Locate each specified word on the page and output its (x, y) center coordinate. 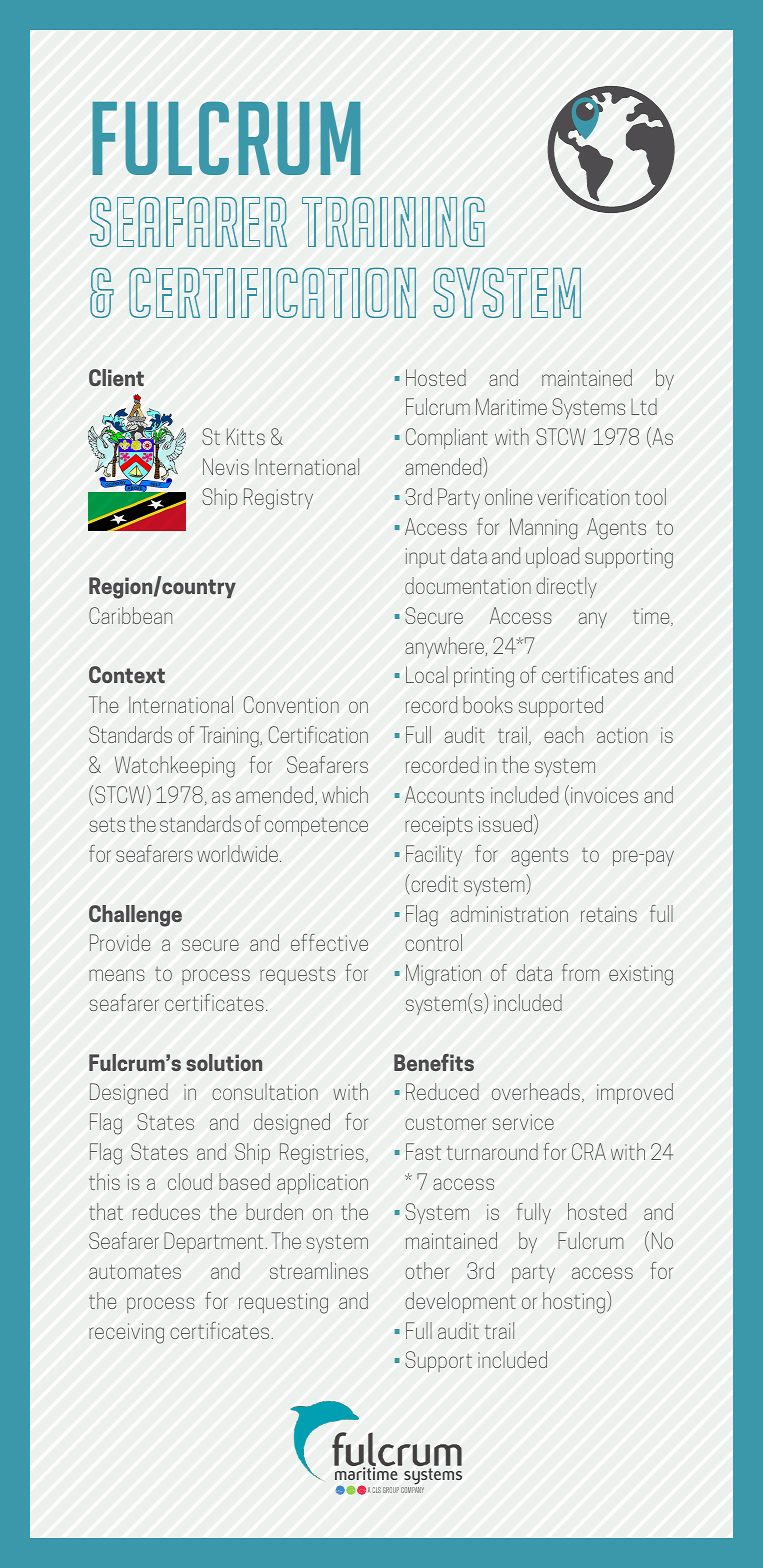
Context (127, 674)
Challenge (135, 916)
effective (329, 942)
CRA (589, 1151)
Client (116, 377)
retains (609, 914)
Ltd (644, 406)
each (563, 734)
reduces (166, 1211)
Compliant (447, 438)
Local (427, 674)
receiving (126, 1333)
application (322, 1183)
